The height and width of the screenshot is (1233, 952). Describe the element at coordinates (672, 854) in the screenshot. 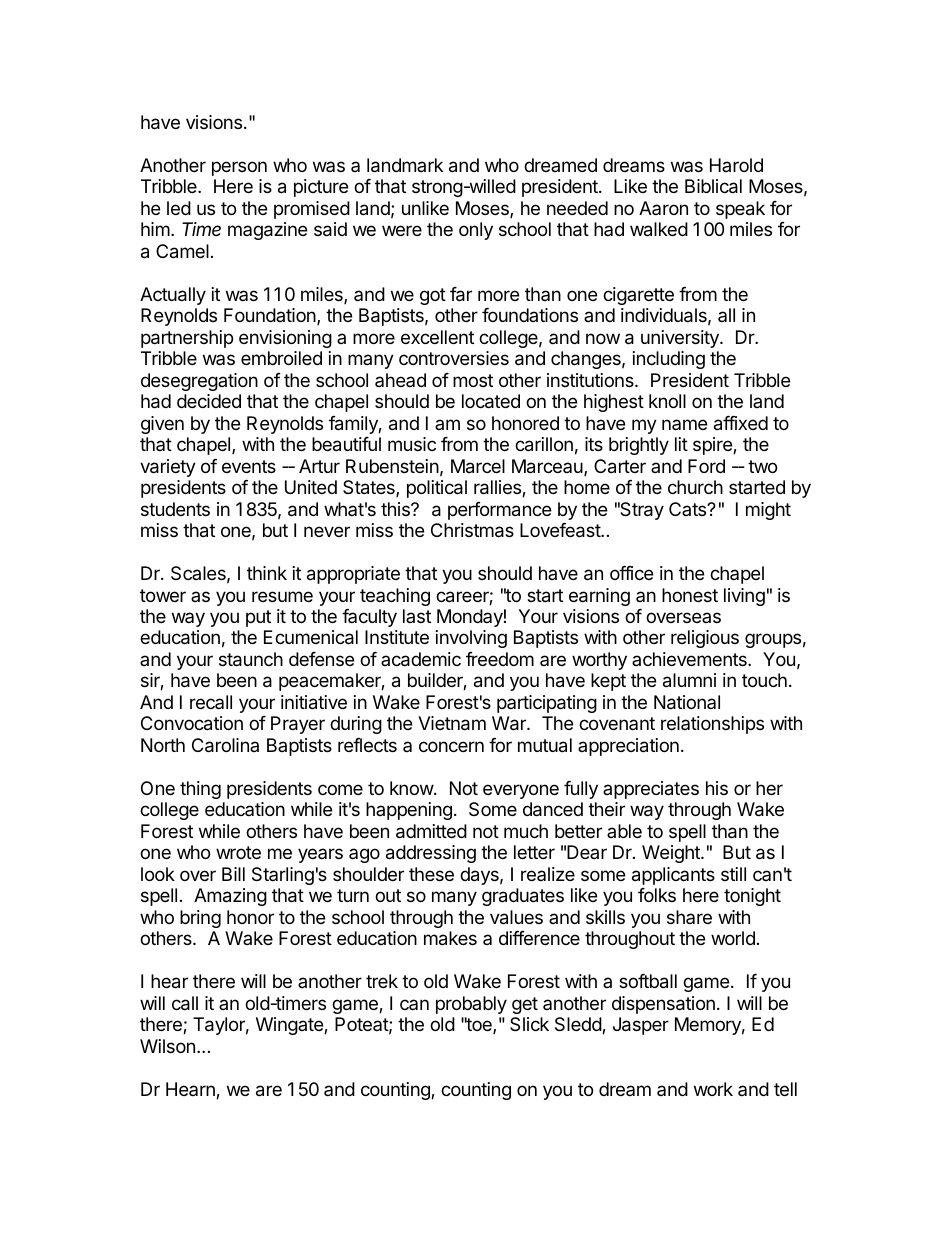

I see `Weight` at that location.
